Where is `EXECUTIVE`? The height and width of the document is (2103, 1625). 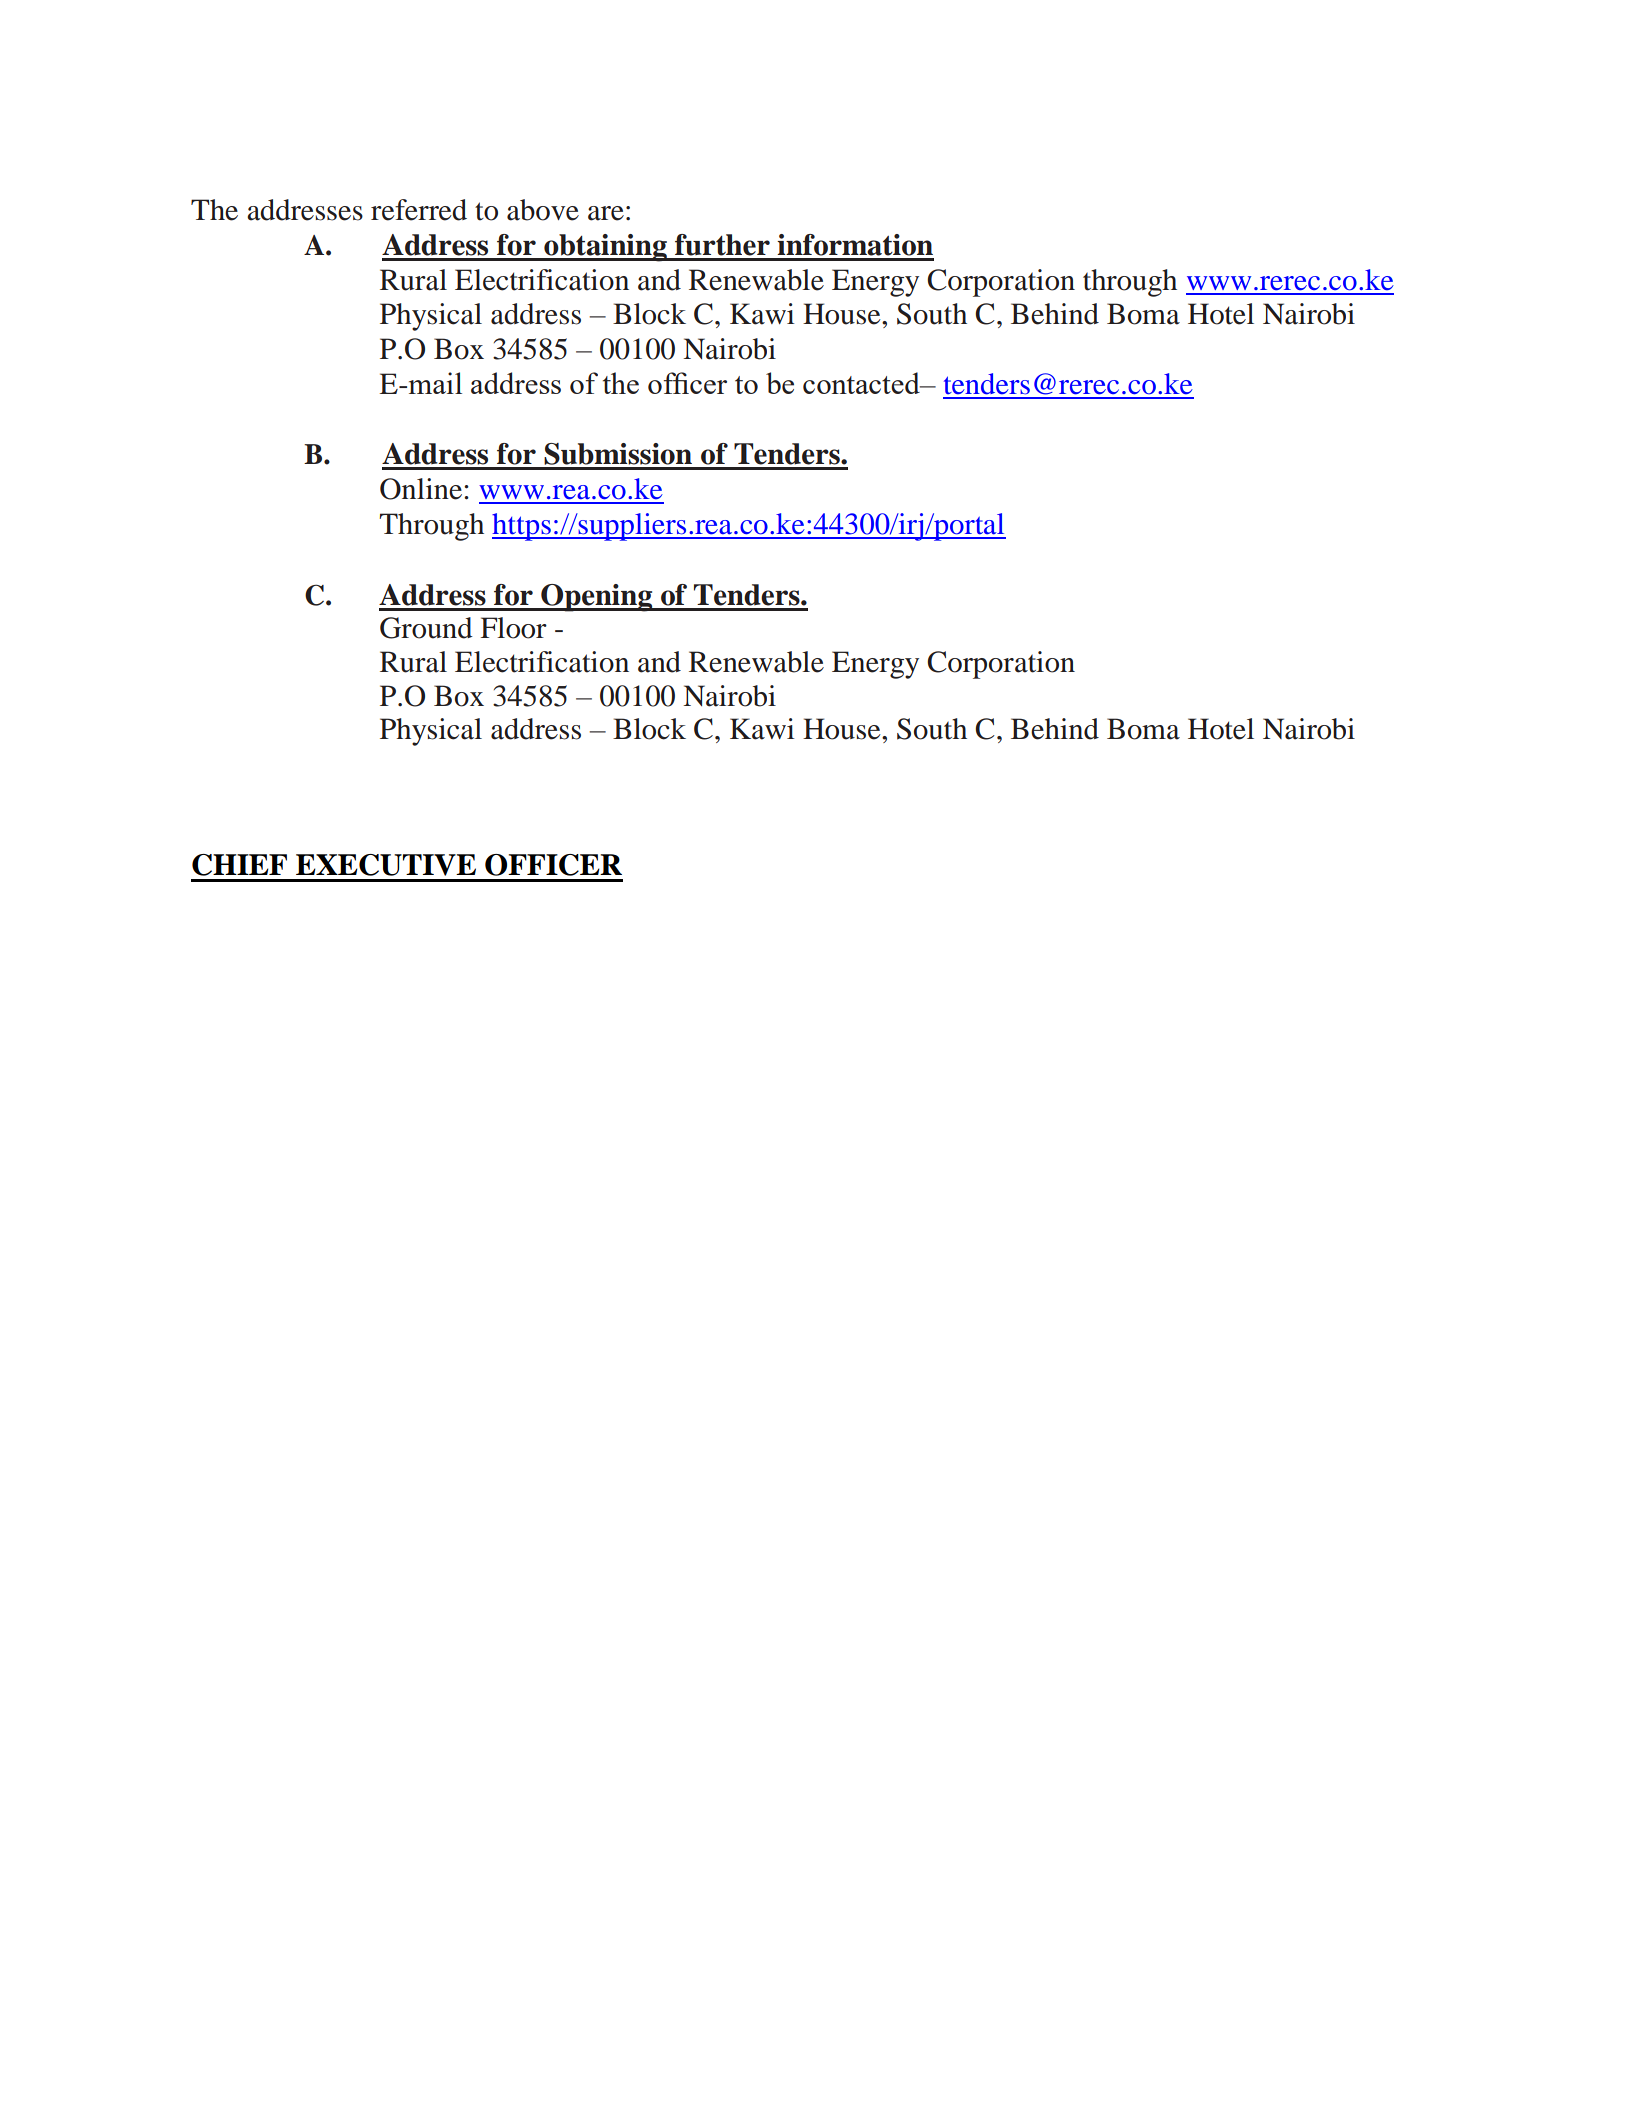
EXECUTIVE is located at coordinates (386, 865).
